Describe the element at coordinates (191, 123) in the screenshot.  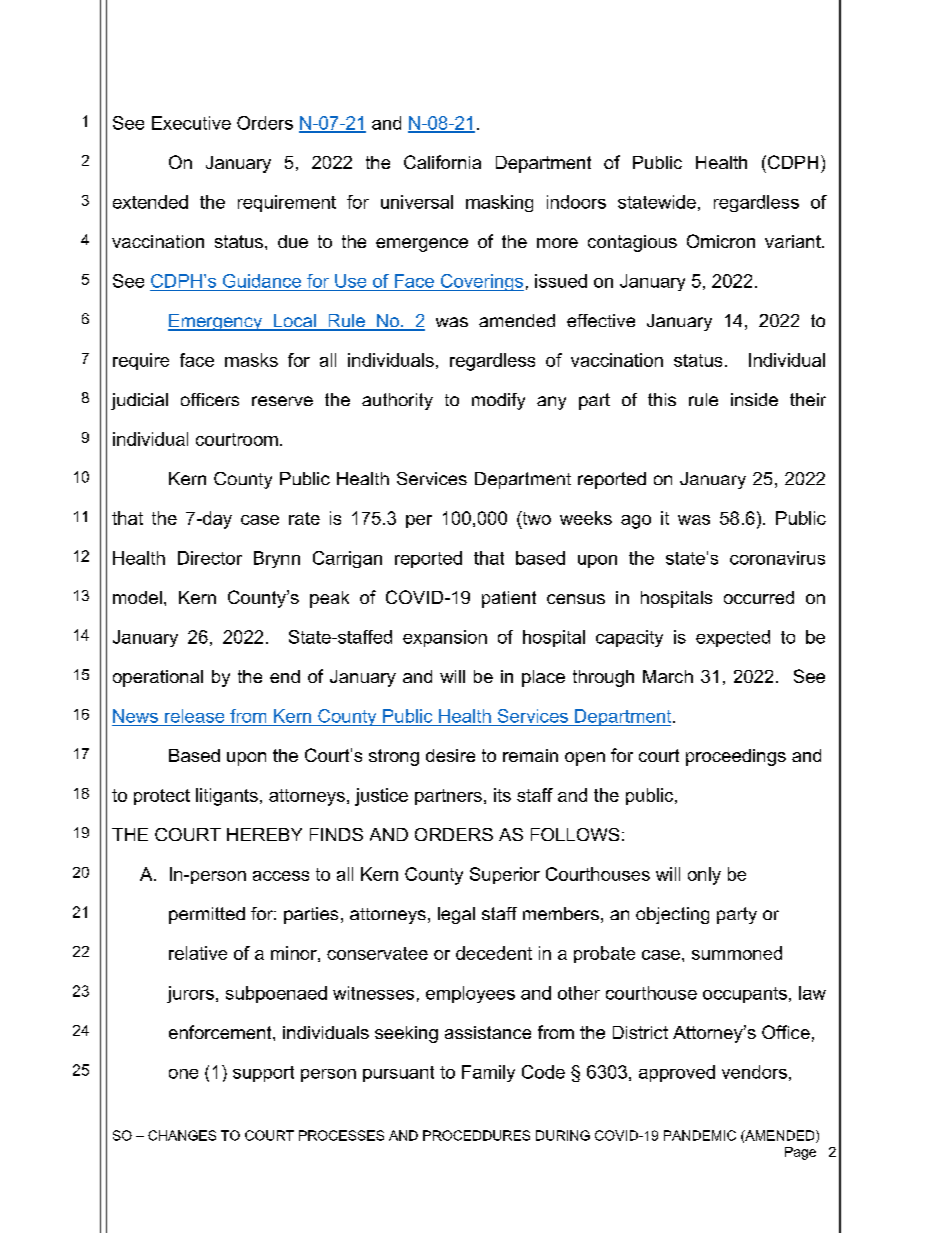
I see `Executive` at that location.
